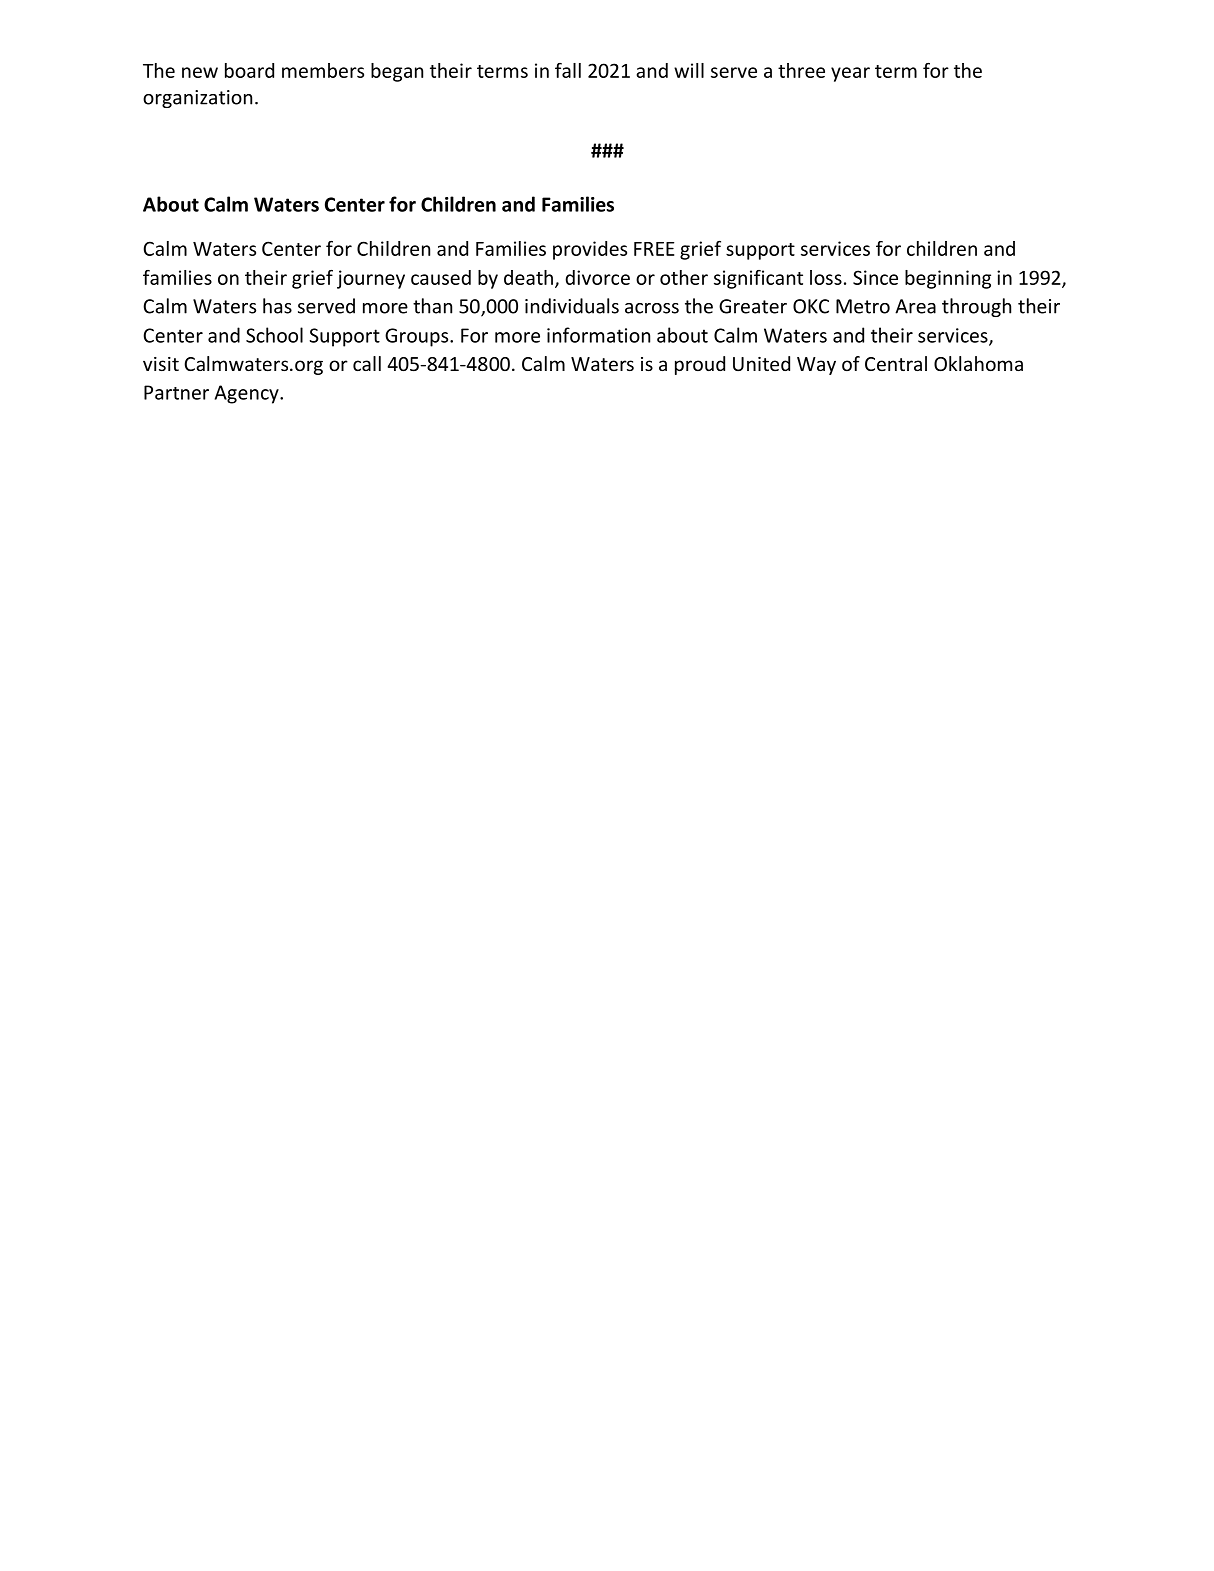 The image size is (1214, 1571). Describe the element at coordinates (801, 70) in the screenshot. I see `three` at that location.
